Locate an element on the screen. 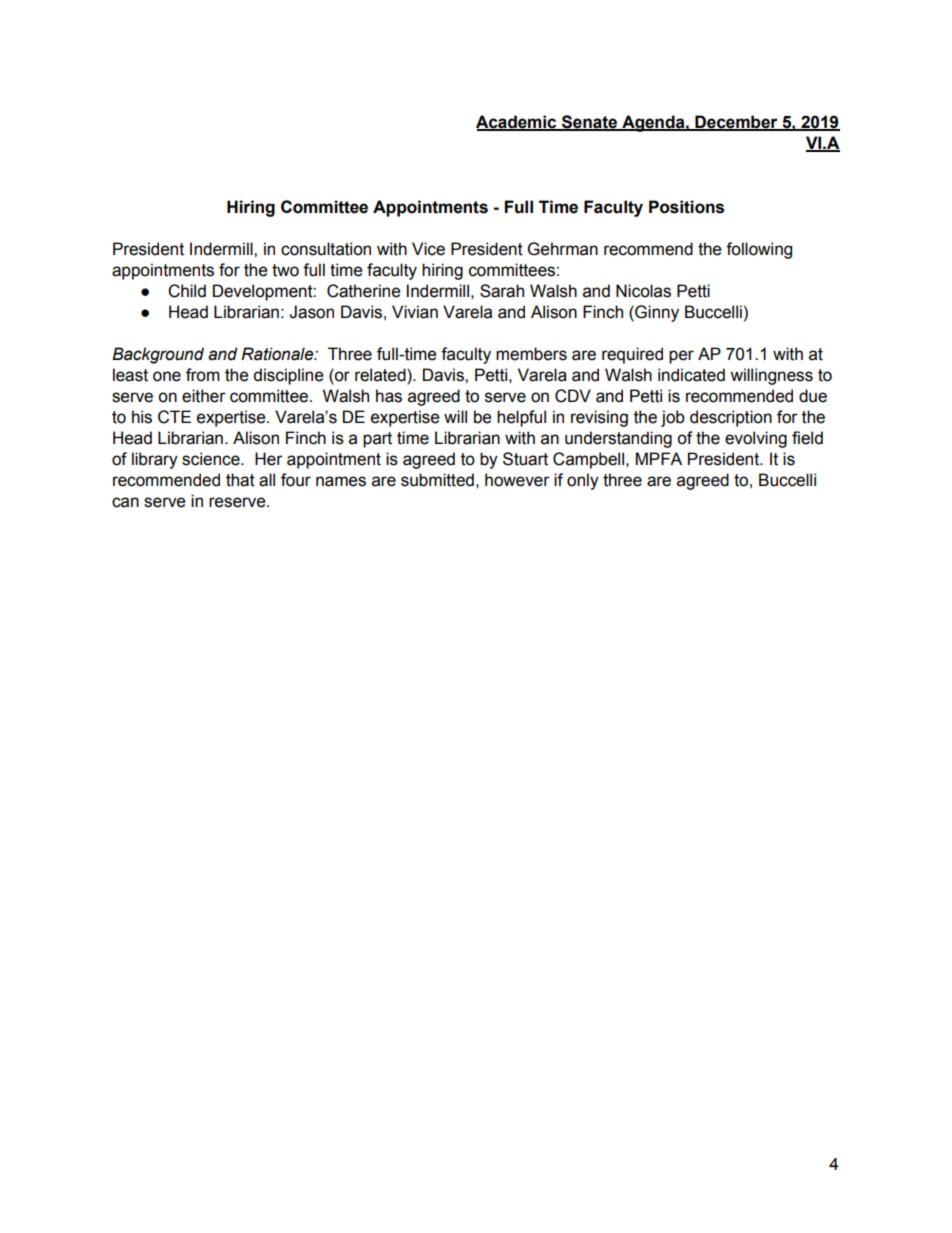 The height and width of the screenshot is (1233, 952). Child is located at coordinates (187, 291).
